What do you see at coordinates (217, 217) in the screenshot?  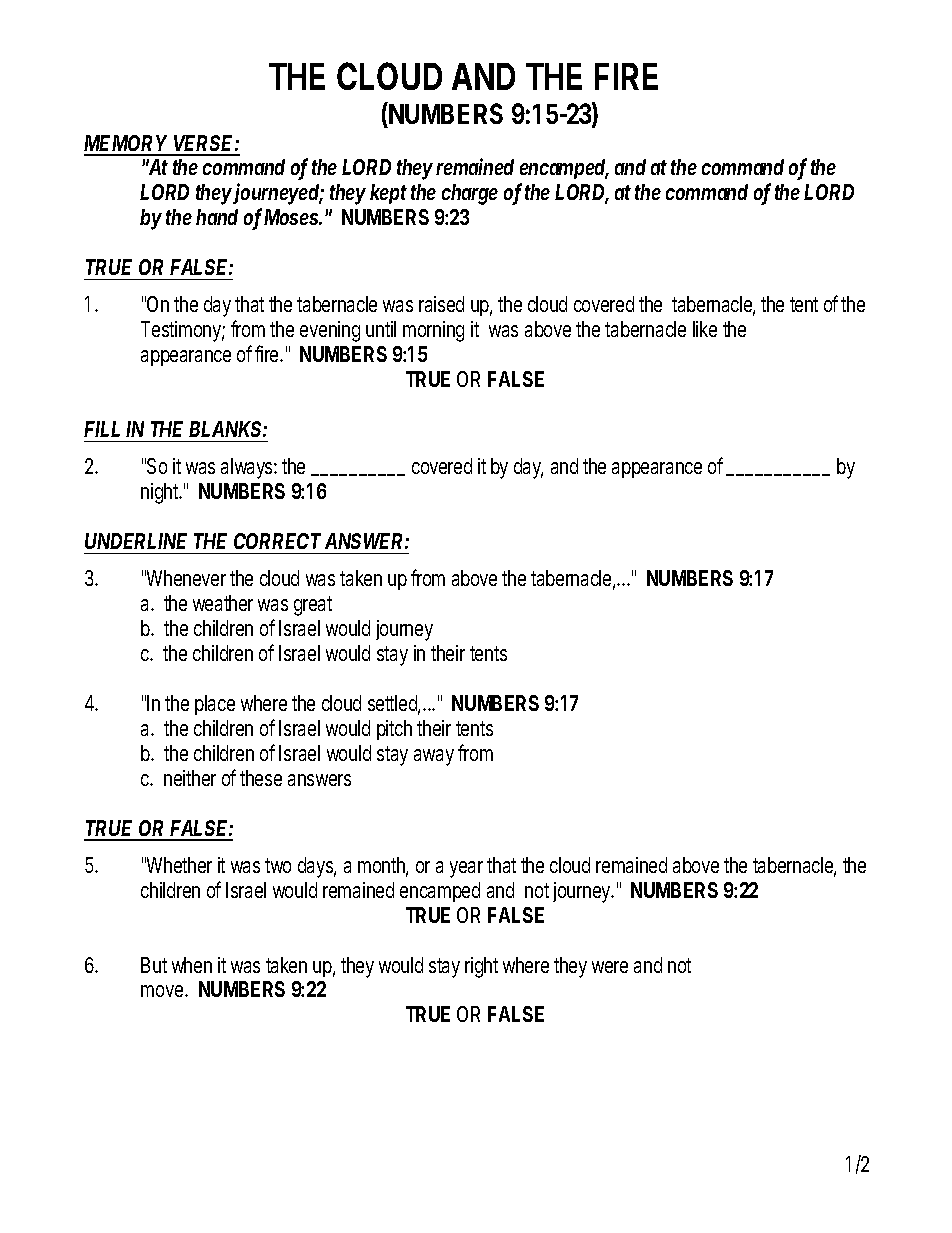 I see `hand` at bounding box center [217, 217].
